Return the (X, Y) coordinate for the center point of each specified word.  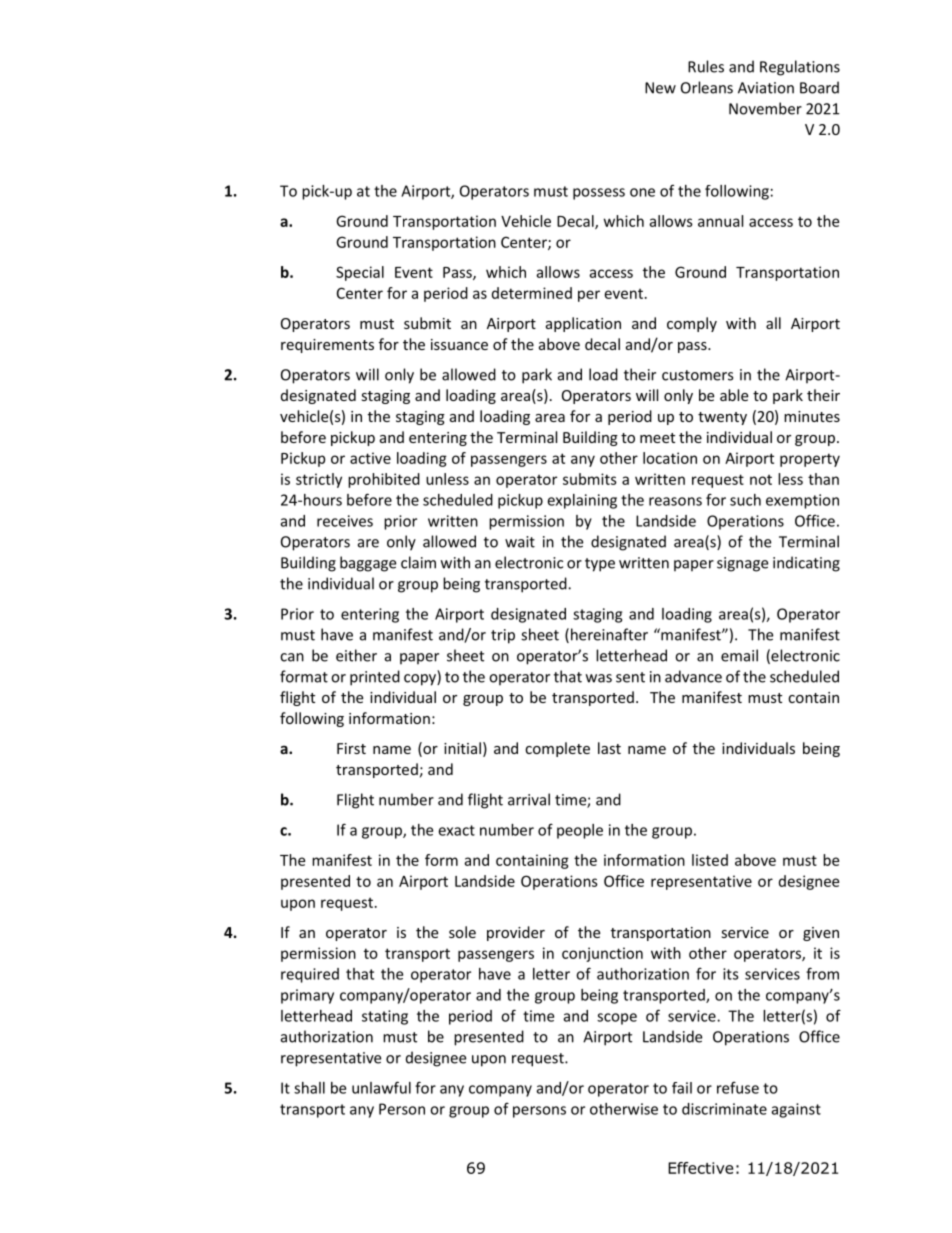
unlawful (381, 1087)
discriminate (724, 1109)
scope (617, 1019)
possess (599, 194)
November (765, 108)
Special (360, 273)
